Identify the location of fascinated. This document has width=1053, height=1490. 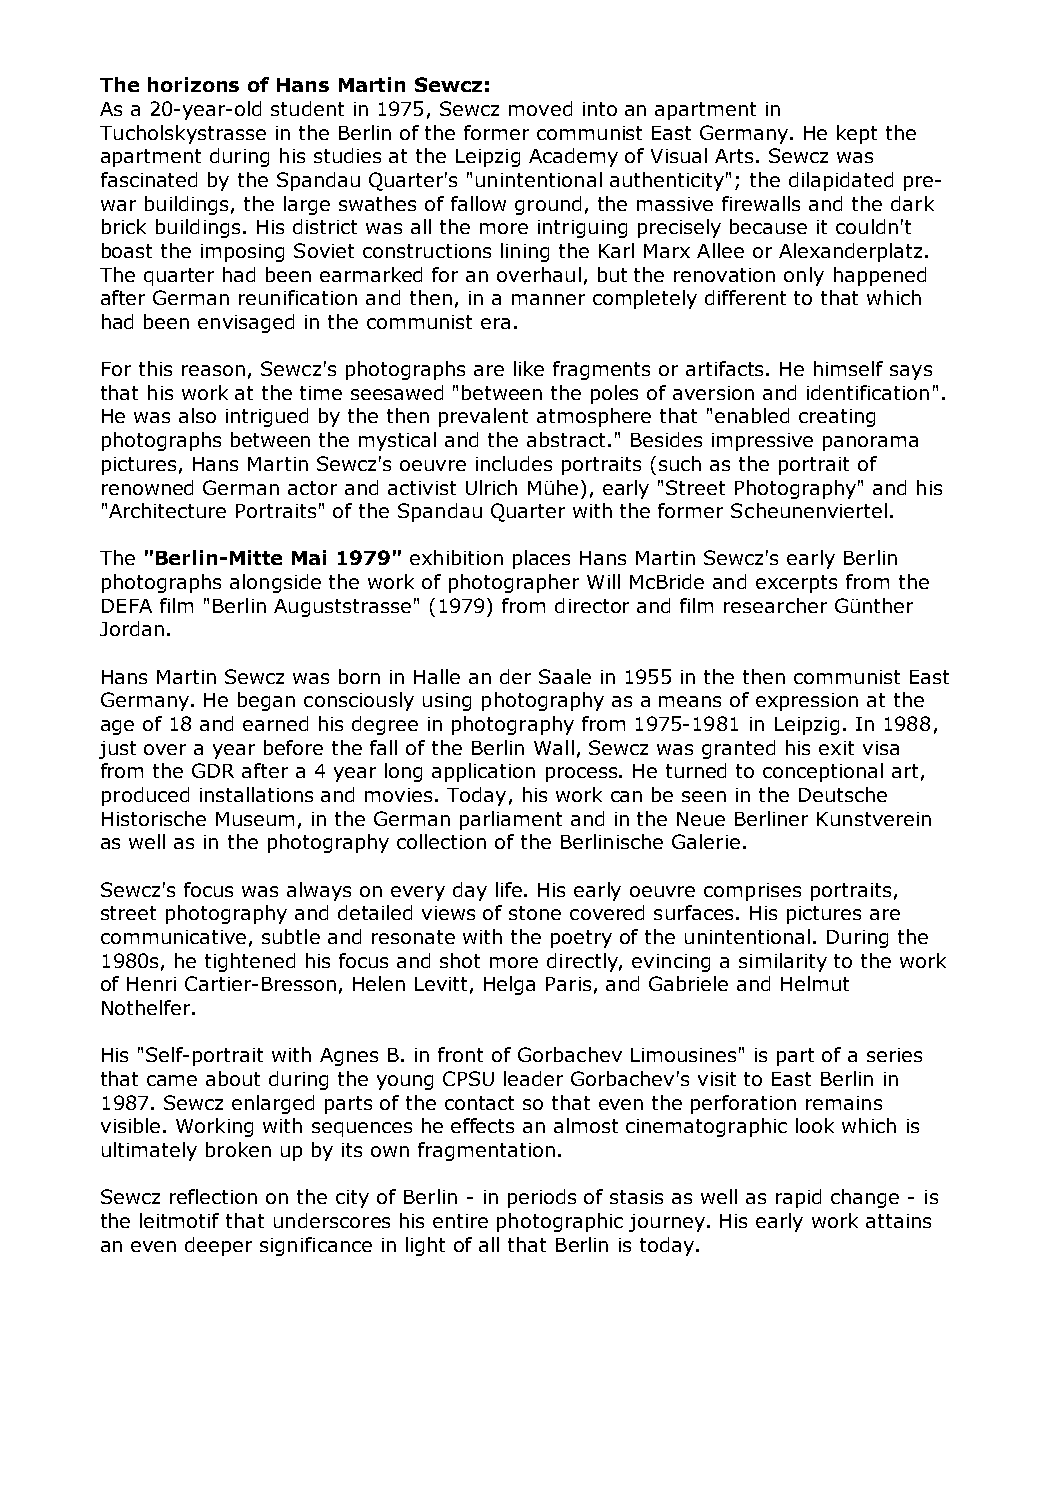
(149, 179).
